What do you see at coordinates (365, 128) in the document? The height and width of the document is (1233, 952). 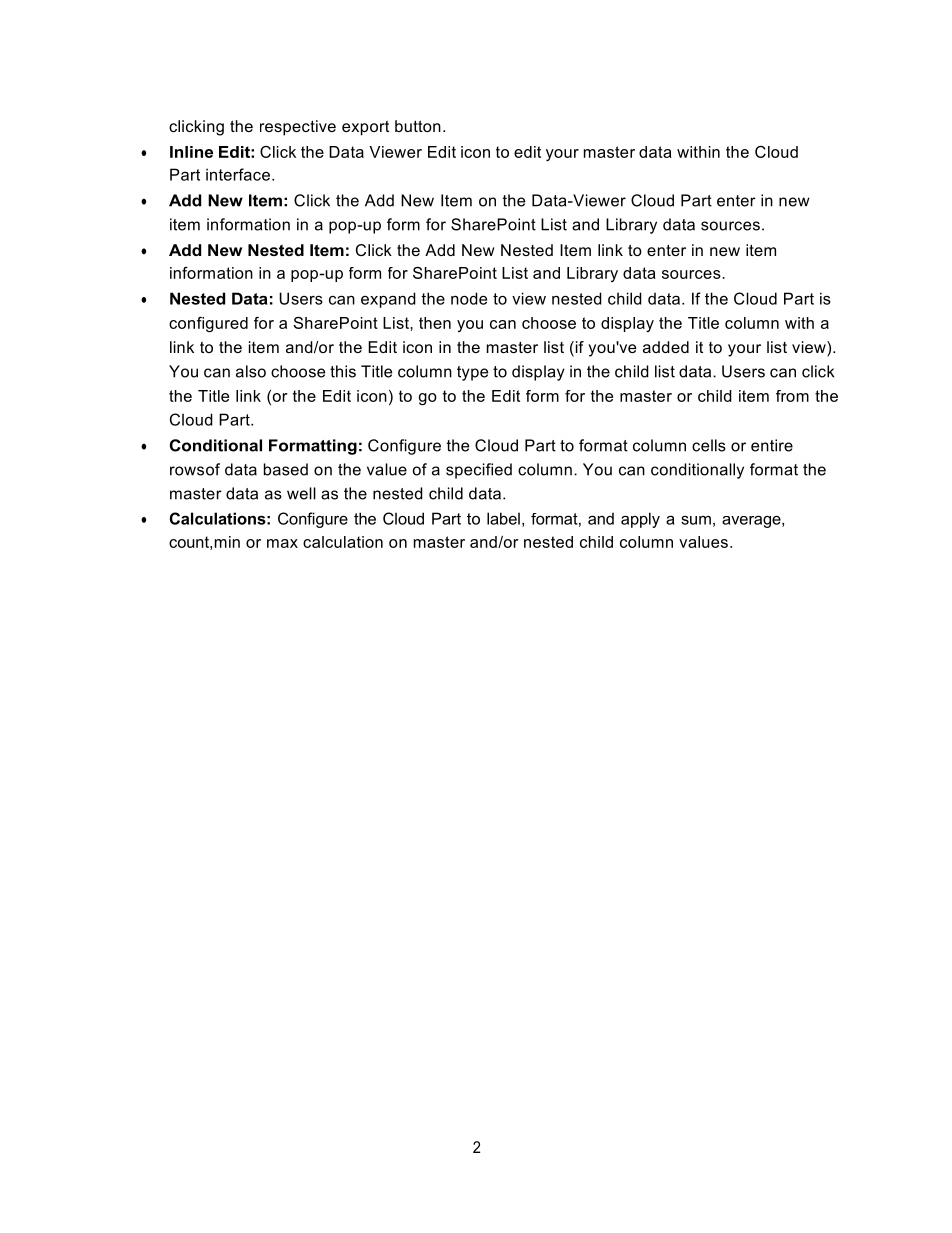 I see `export` at bounding box center [365, 128].
